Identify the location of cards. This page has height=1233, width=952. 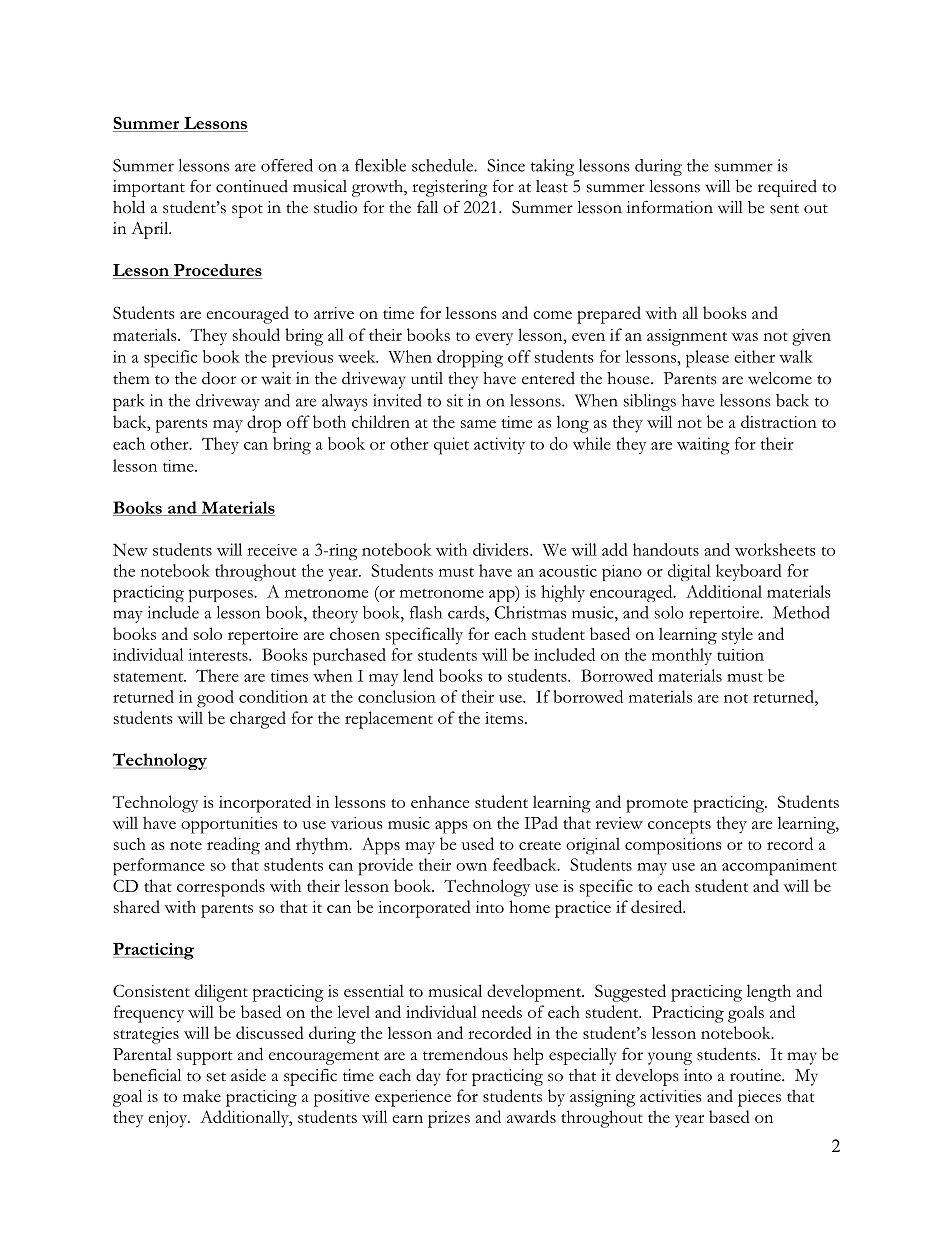
(467, 612).
